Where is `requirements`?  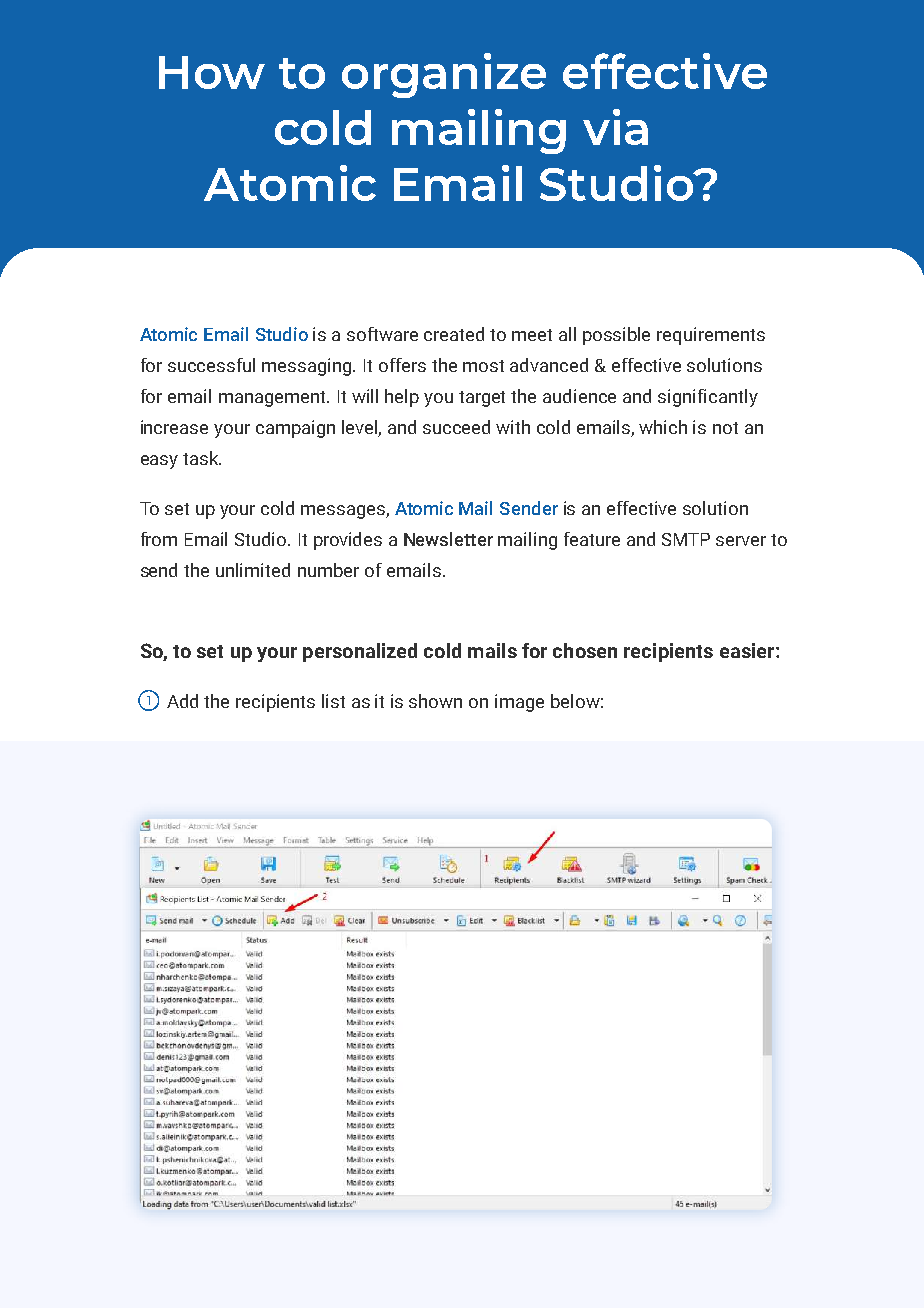 requirements is located at coordinates (711, 336).
